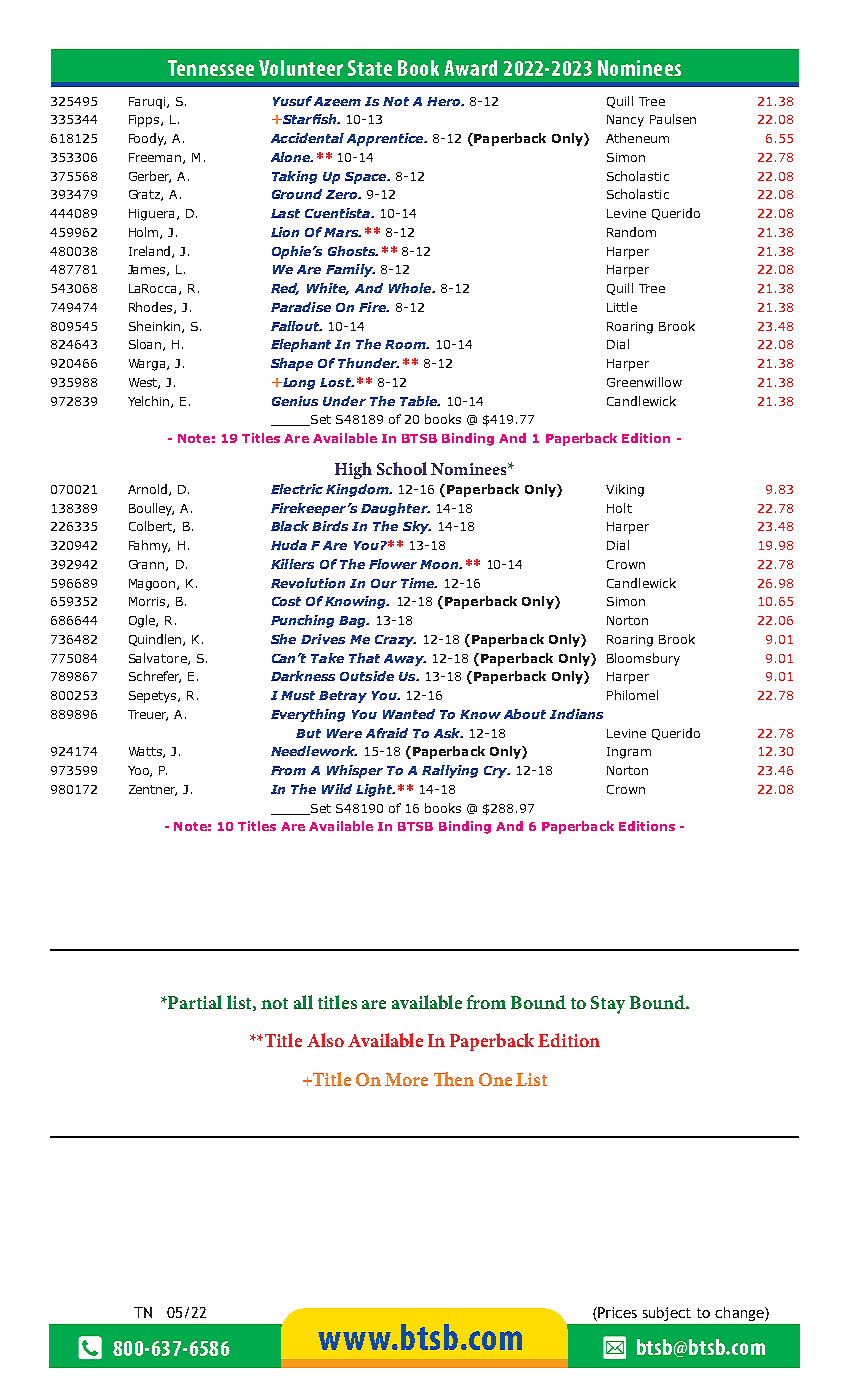 This screenshot has height=1400, width=849. I want to click on Stay, so click(608, 1005).
